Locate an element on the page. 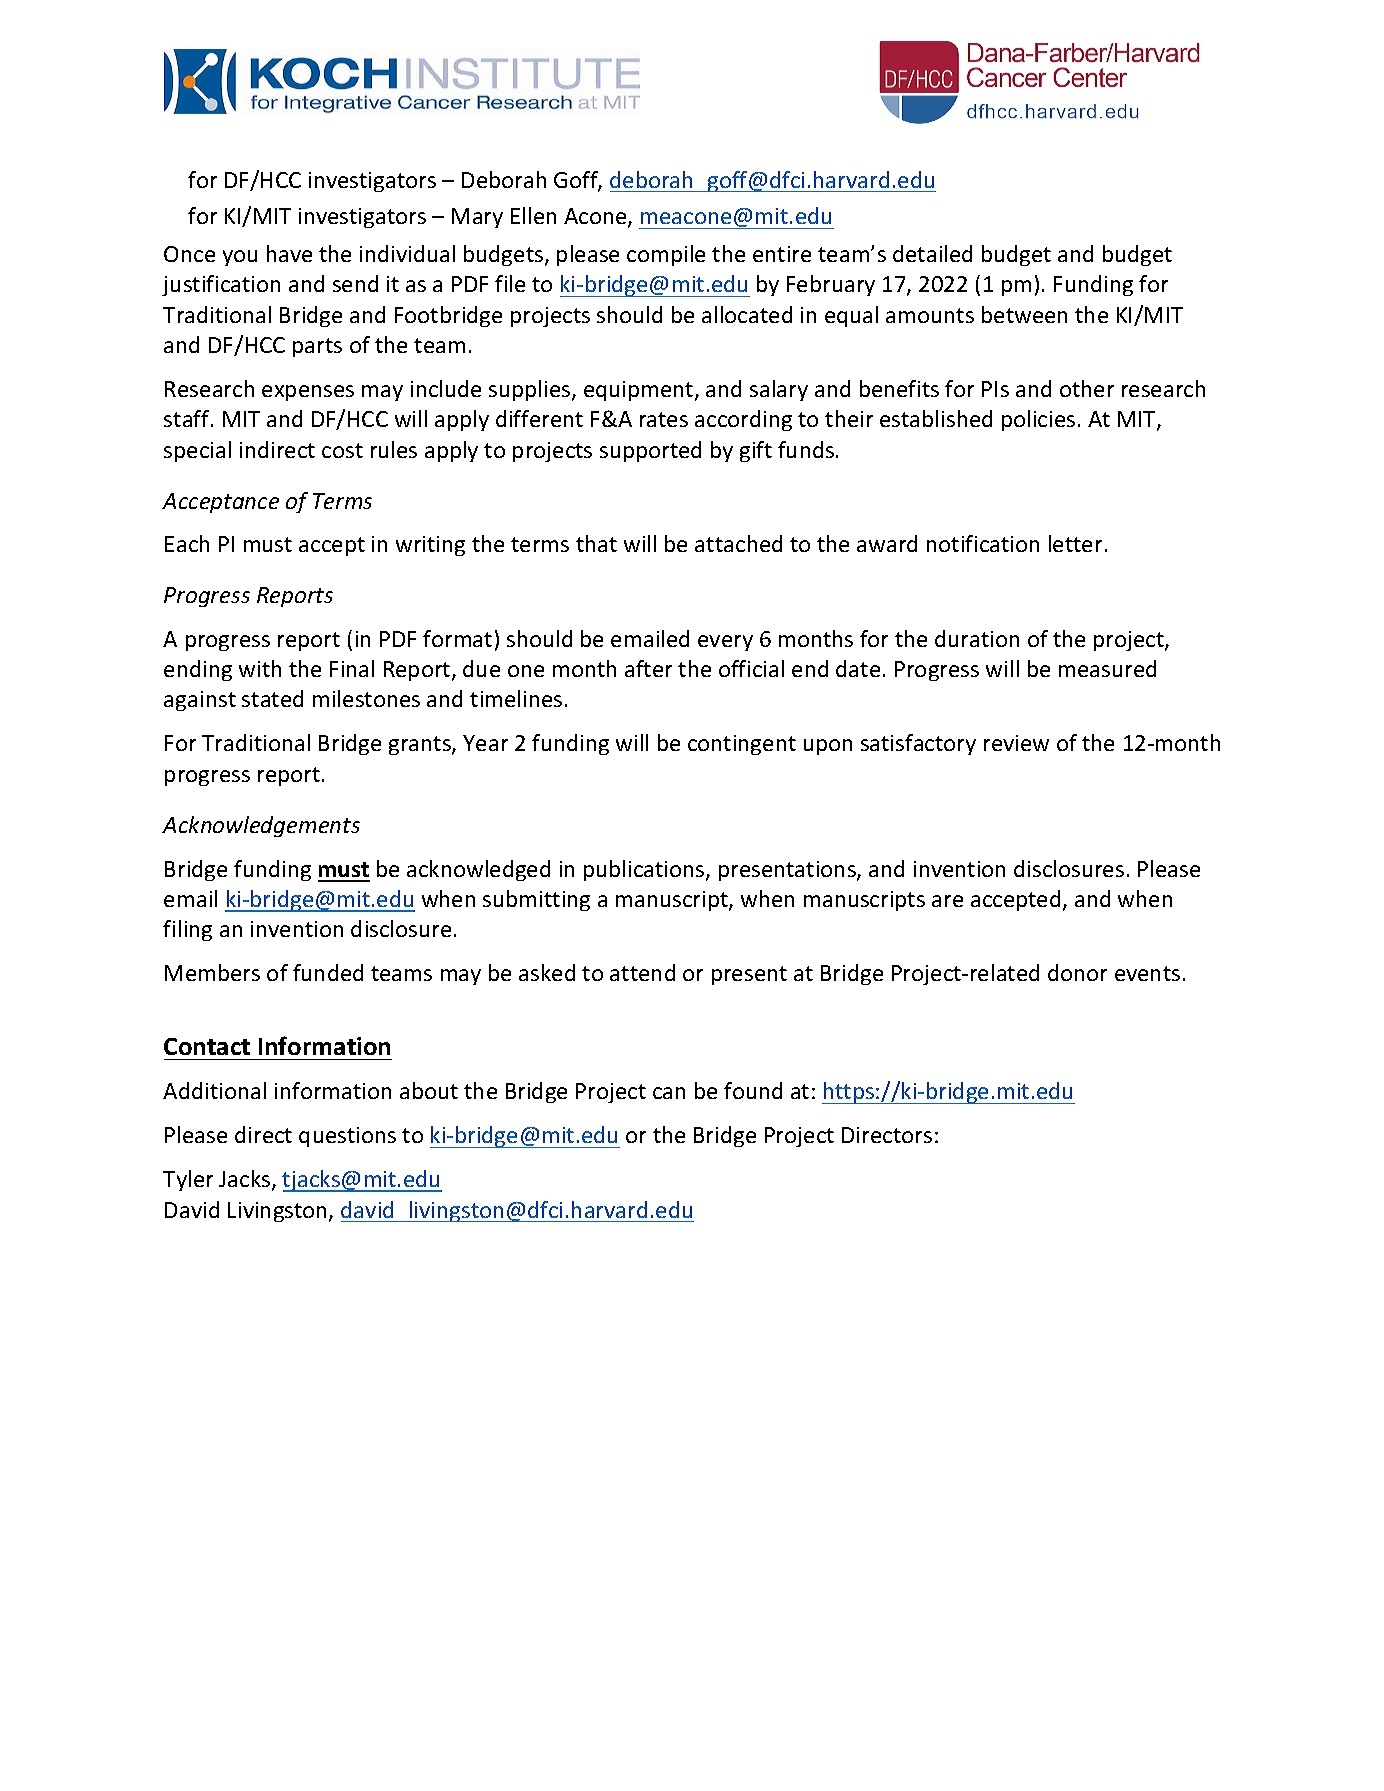  questions is located at coordinates (347, 1137).
